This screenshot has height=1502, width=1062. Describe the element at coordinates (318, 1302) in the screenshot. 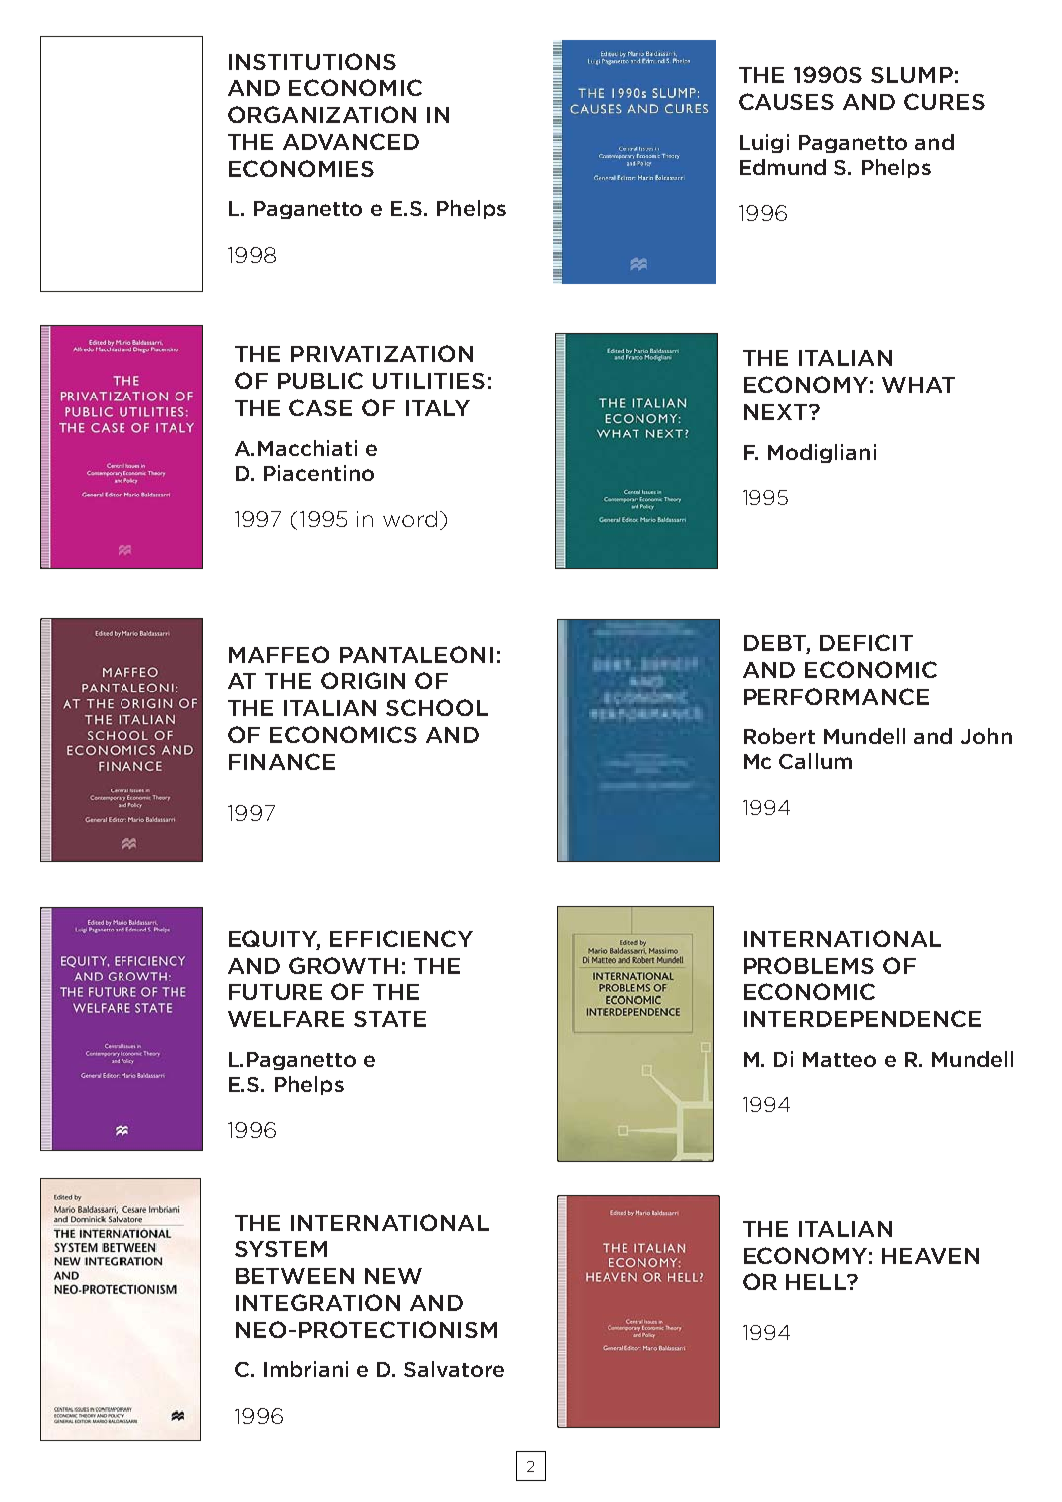

I see `INTEGRATION` at that location.
